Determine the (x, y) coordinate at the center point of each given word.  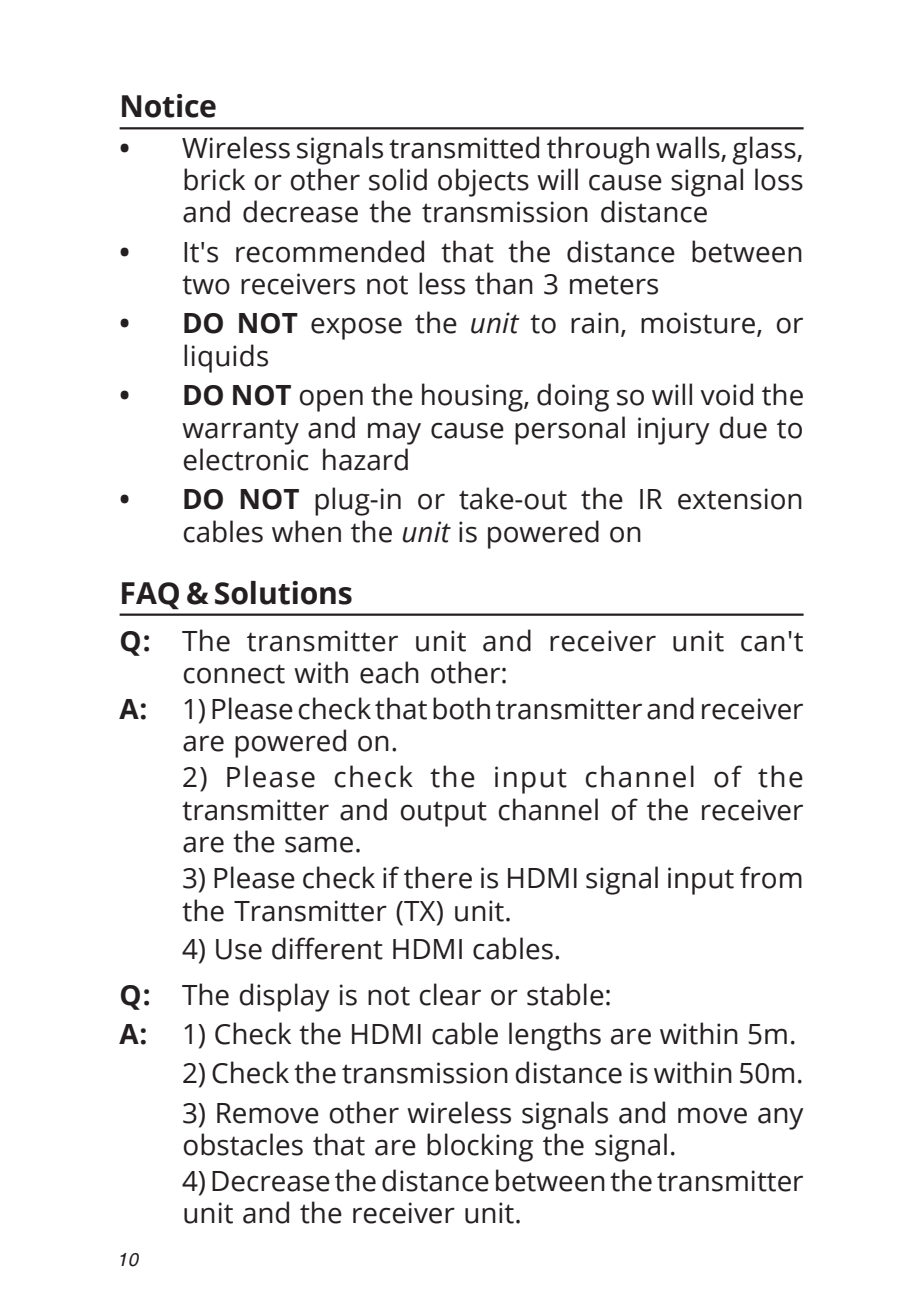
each (389, 672)
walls (689, 148)
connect (234, 674)
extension (740, 499)
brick (214, 179)
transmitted (464, 147)
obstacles (243, 1144)
